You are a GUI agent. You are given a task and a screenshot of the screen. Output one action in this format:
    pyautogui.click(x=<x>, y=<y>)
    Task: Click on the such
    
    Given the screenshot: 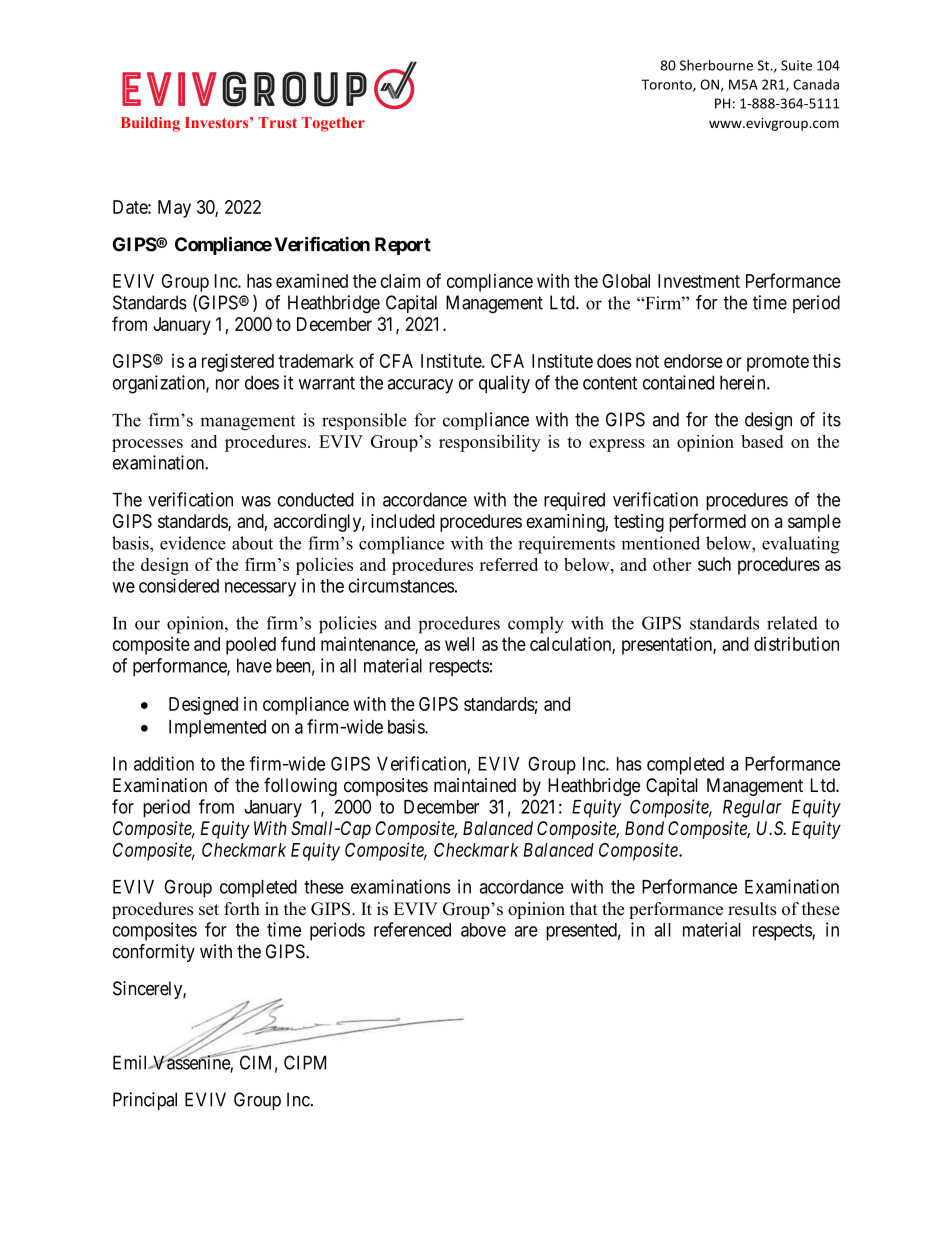 What is the action you would take?
    pyautogui.click(x=714, y=564)
